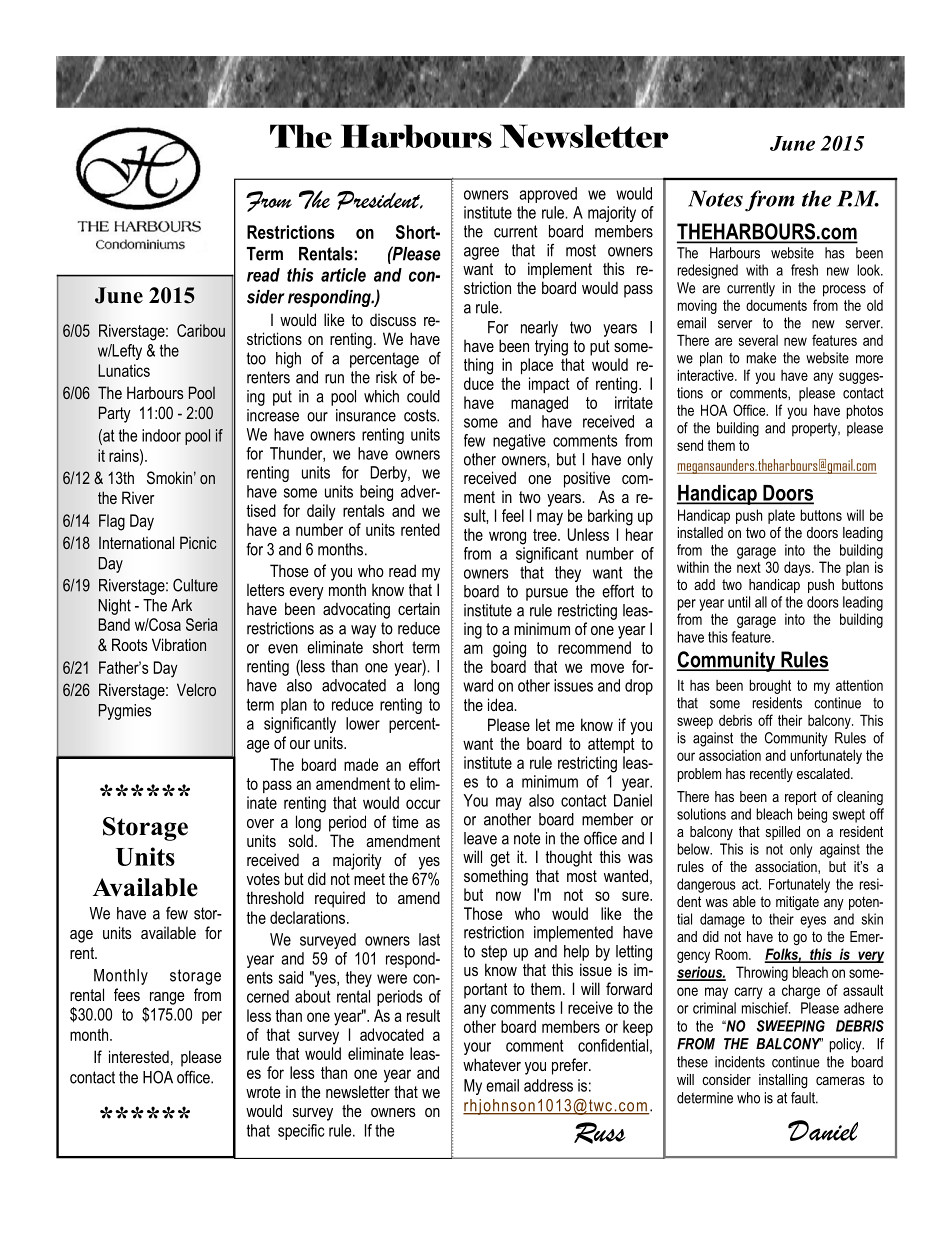 Image resolution: width=952 pixels, height=1233 pixels. What do you see at coordinates (797, 903) in the screenshot?
I see `mitigate` at bounding box center [797, 903].
